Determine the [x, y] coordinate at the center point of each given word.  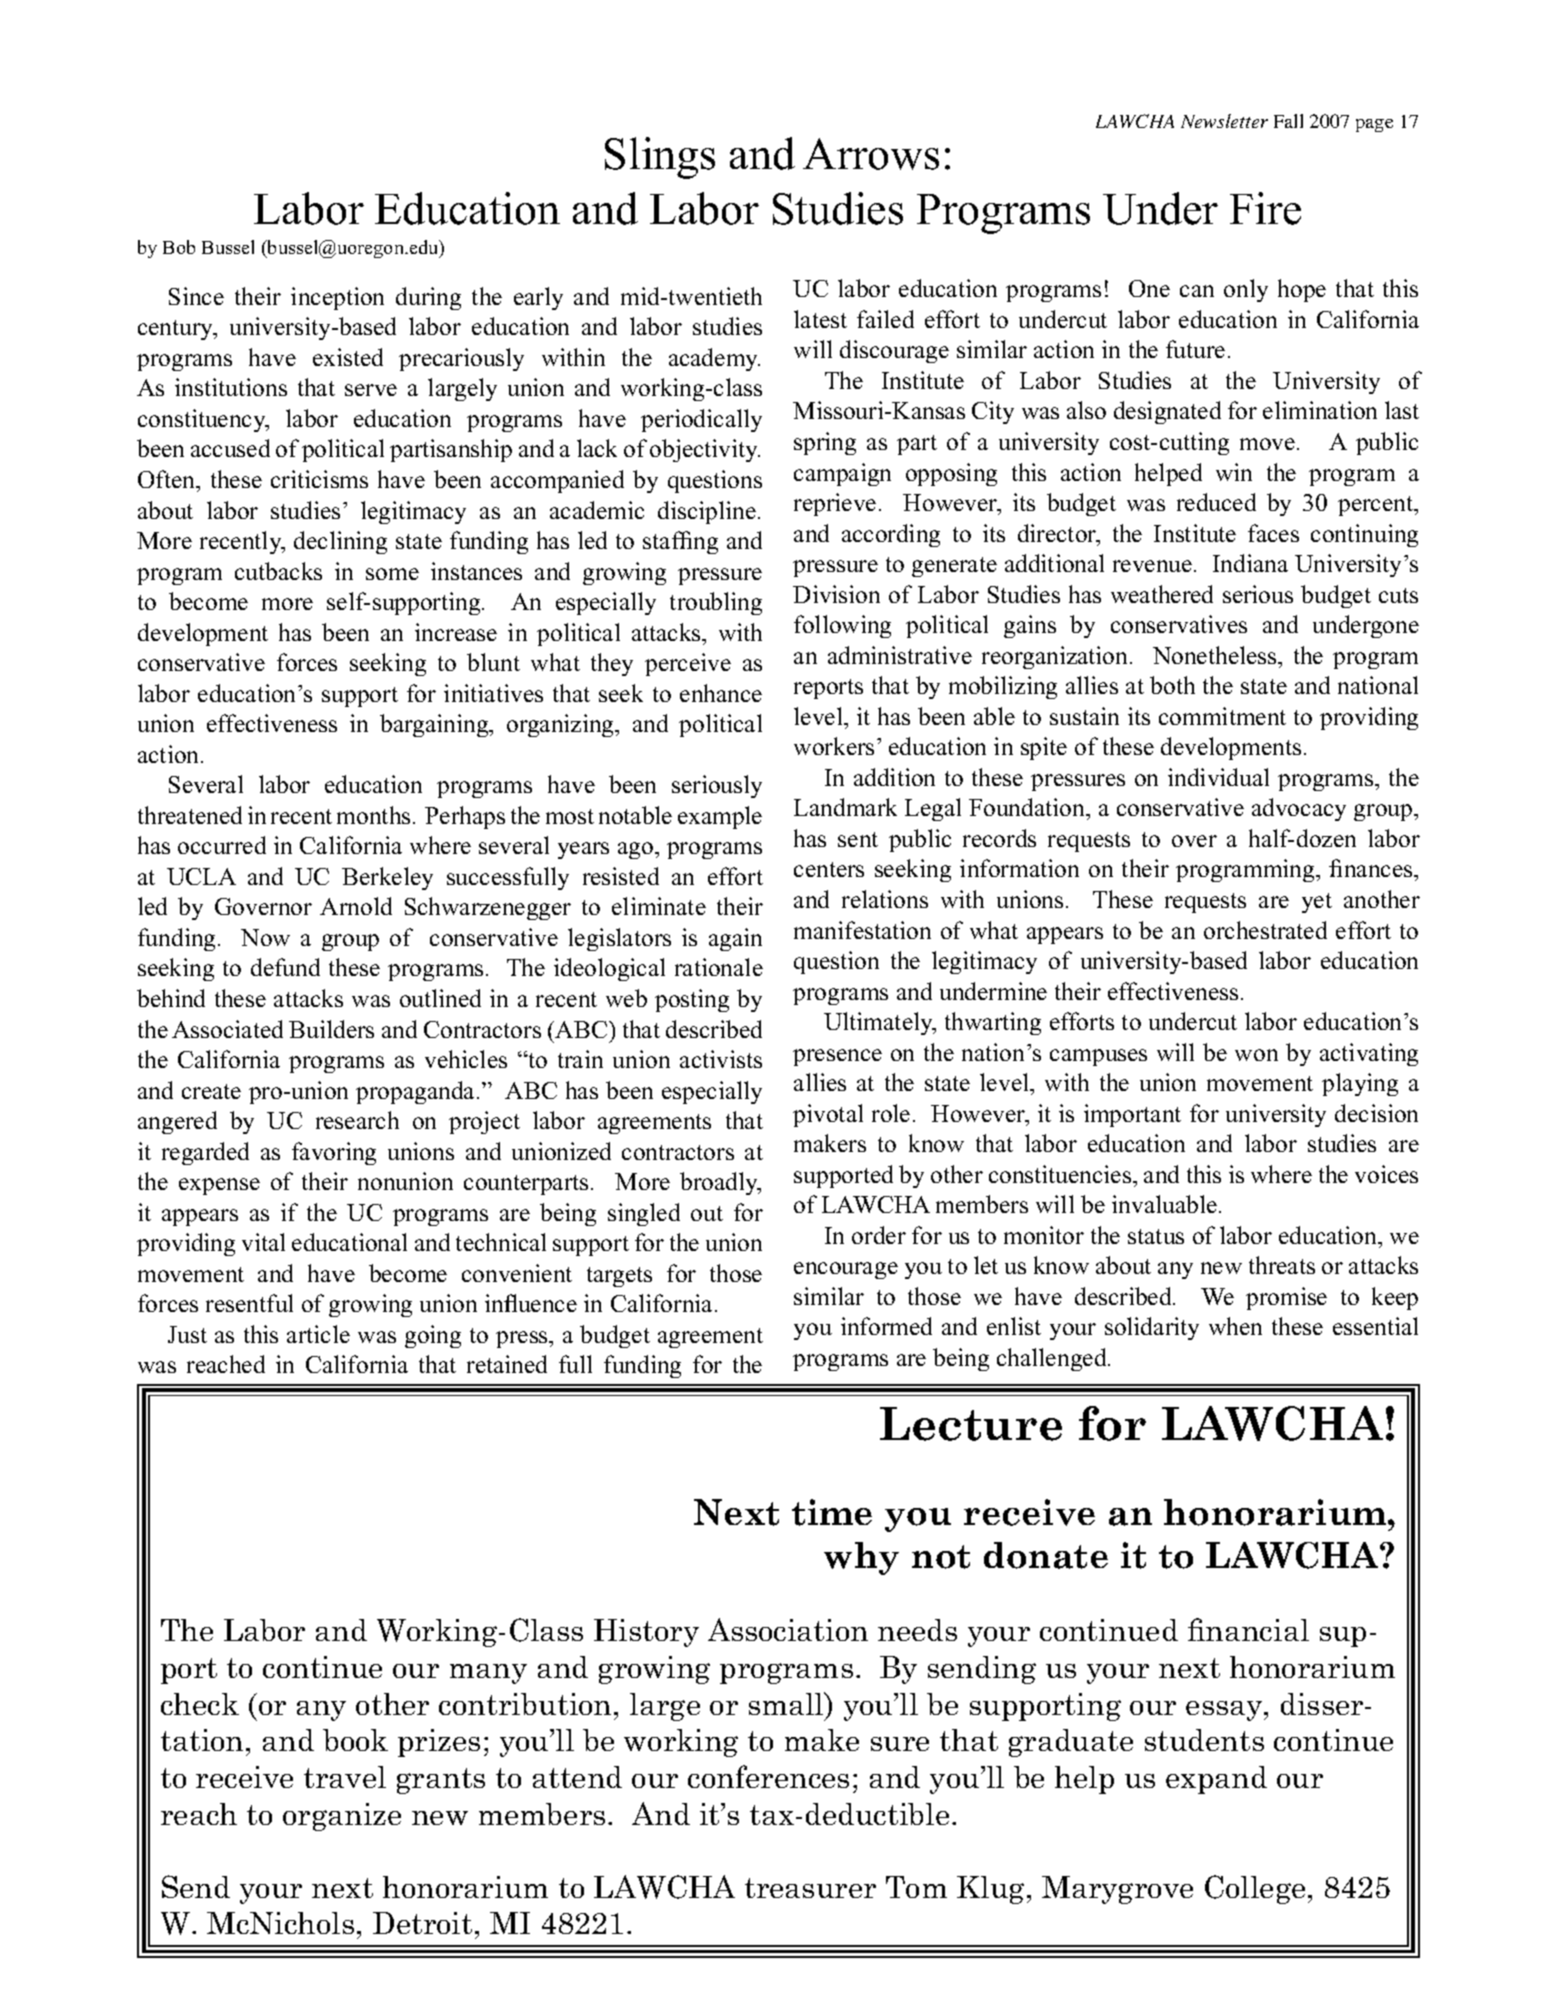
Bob [179, 247]
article [318, 1334]
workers [834, 746]
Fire [1265, 208]
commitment [1222, 716]
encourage [846, 1270]
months [373, 815]
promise [1286, 1298]
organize [342, 1817]
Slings [660, 158]
